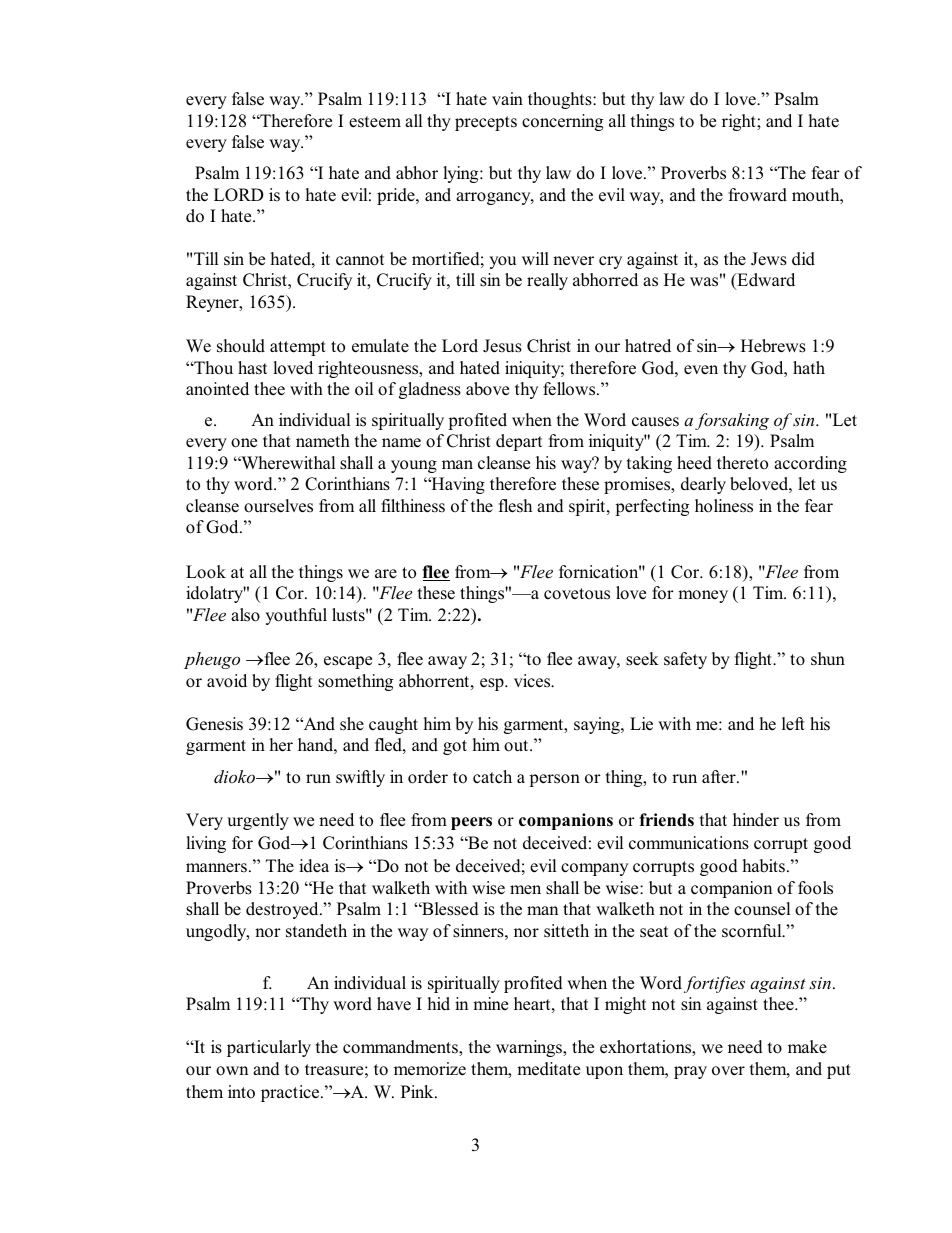  What do you see at coordinates (502, 346) in the document?
I see `Jesus` at bounding box center [502, 346].
